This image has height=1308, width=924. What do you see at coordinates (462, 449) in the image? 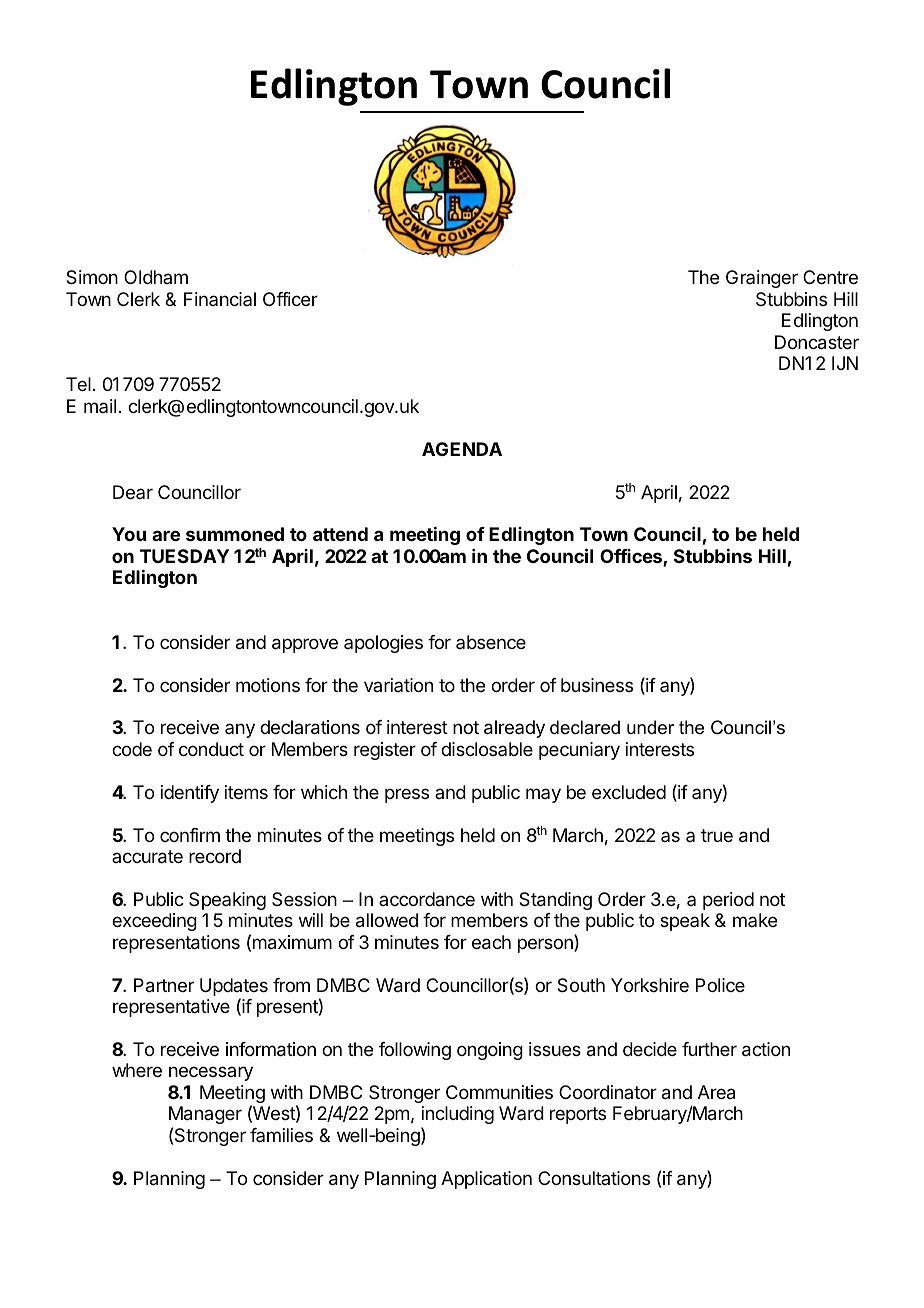
I see `AGENDA` at bounding box center [462, 449].
